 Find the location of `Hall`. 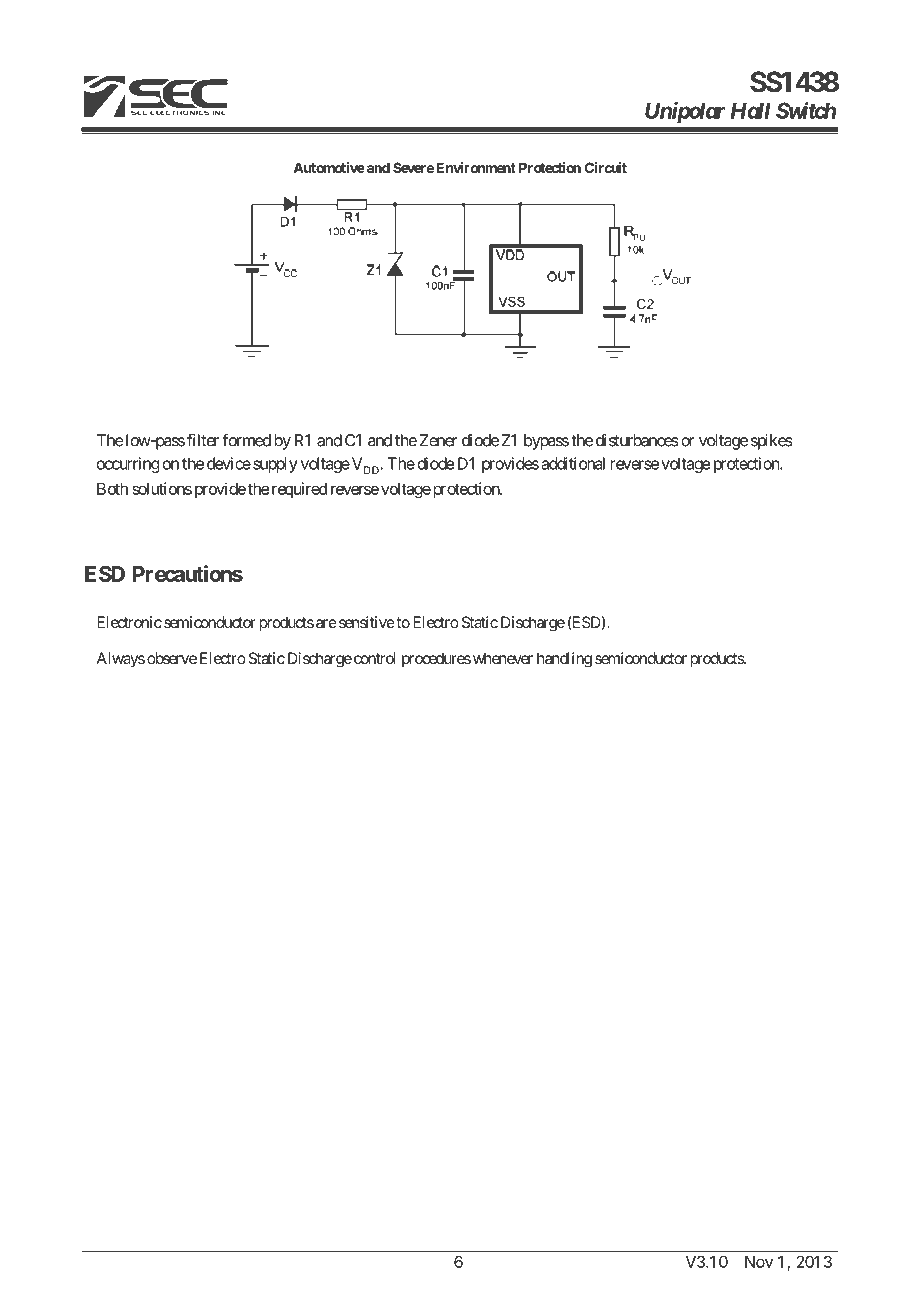

Hall is located at coordinates (751, 110).
